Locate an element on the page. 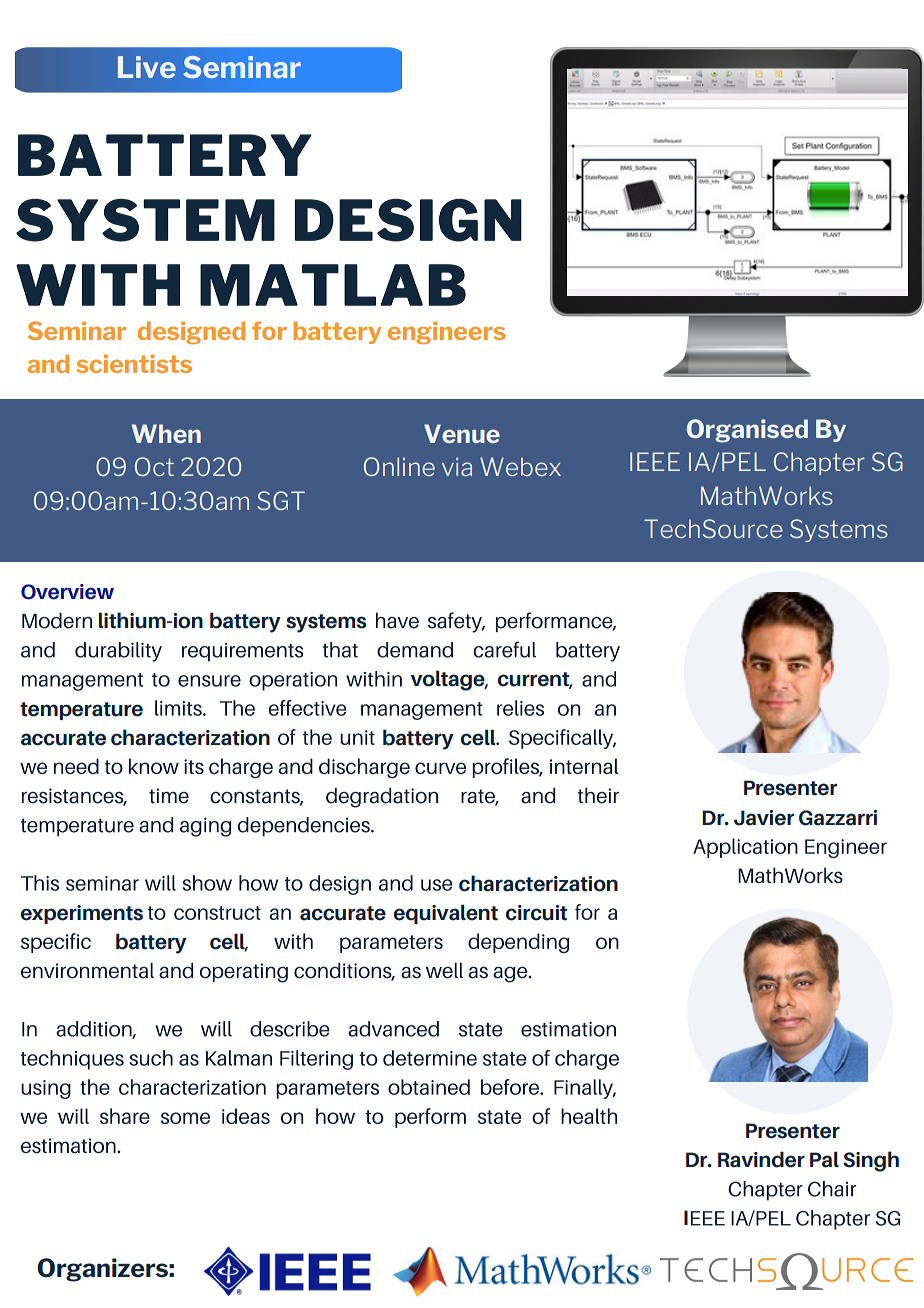  Live is located at coordinates (147, 67).
